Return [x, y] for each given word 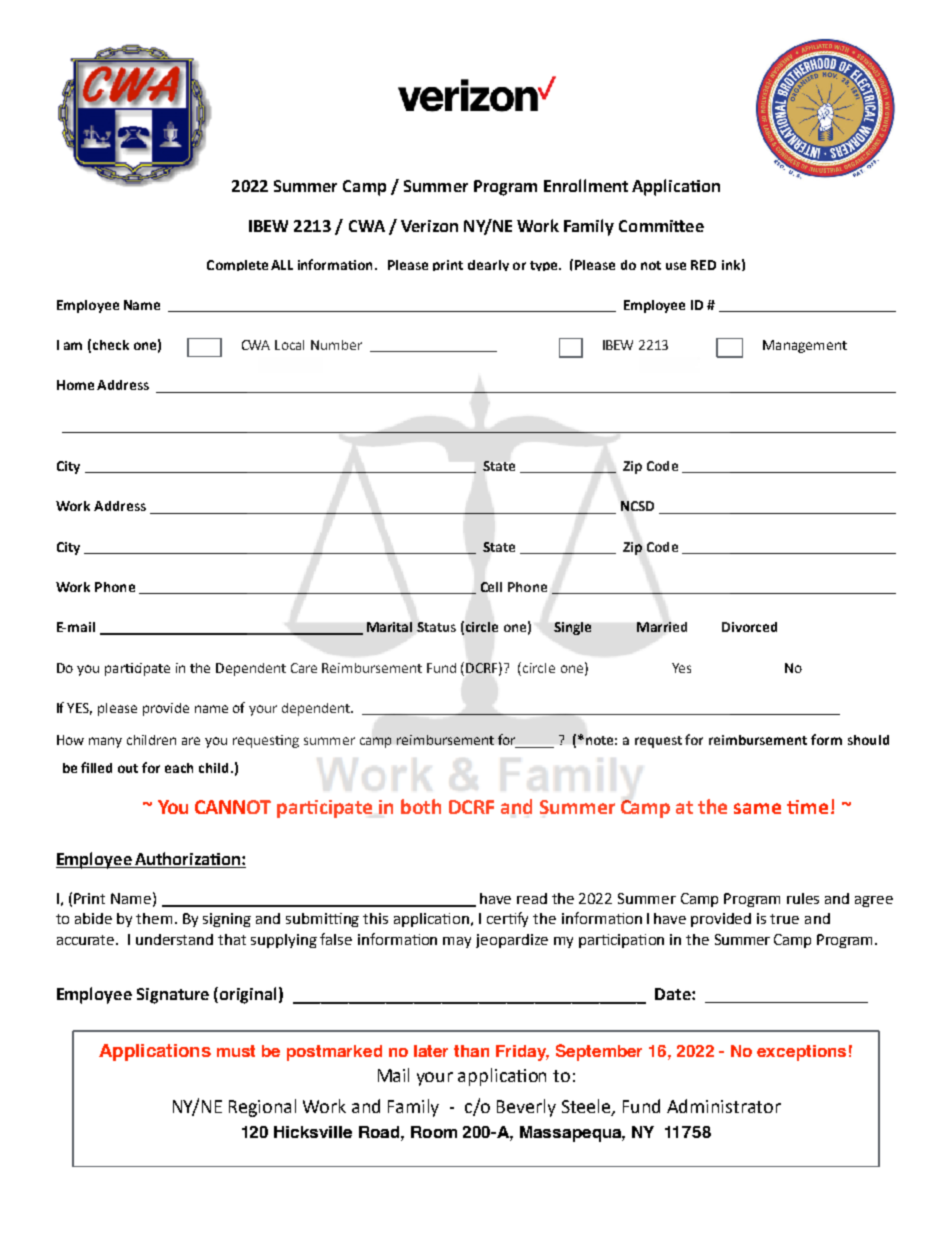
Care [304, 668]
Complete [237, 265]
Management [805, 346]
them [156, 918]
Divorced [749, 627]
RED [703, 265]
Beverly [526, 1108]
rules [803, 898]
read [532, 898]
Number [336, 345]
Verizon [429, 226]
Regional [262, 1108]
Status [436, 627]
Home [75, 385]
